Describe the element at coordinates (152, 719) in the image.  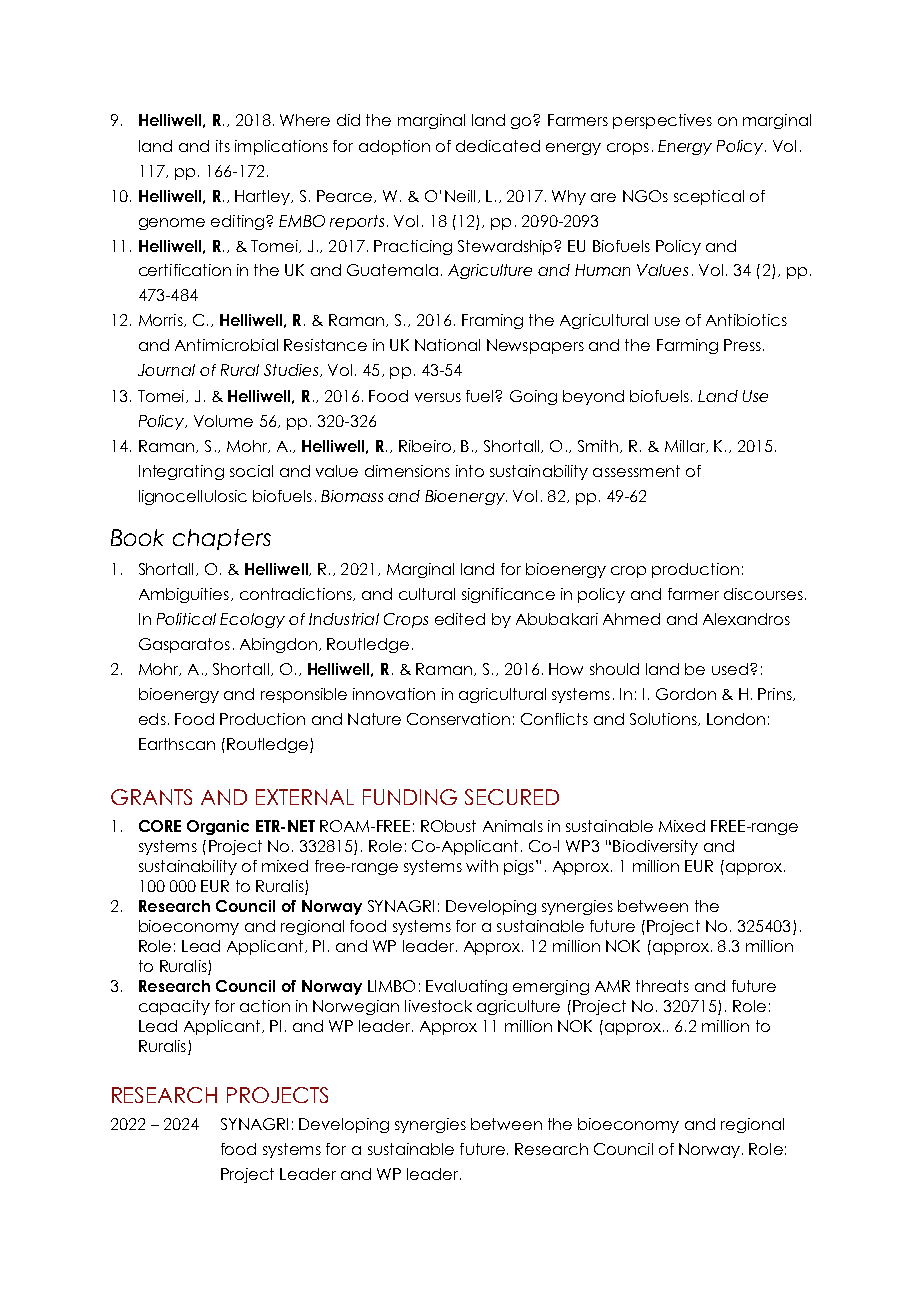
I see `eds` at that location.
